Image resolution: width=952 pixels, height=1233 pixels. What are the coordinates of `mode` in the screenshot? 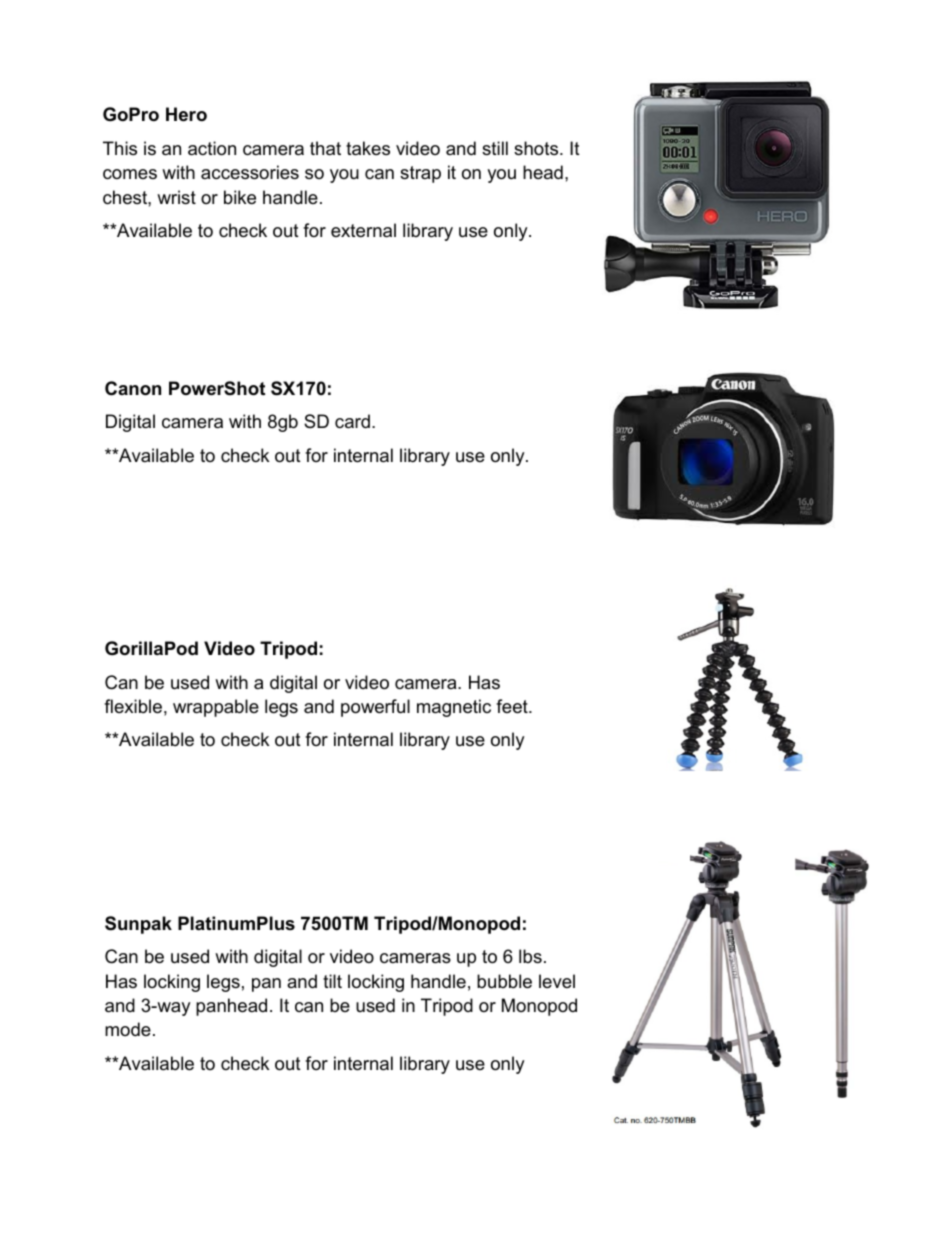 It's located at (128, 1029).
